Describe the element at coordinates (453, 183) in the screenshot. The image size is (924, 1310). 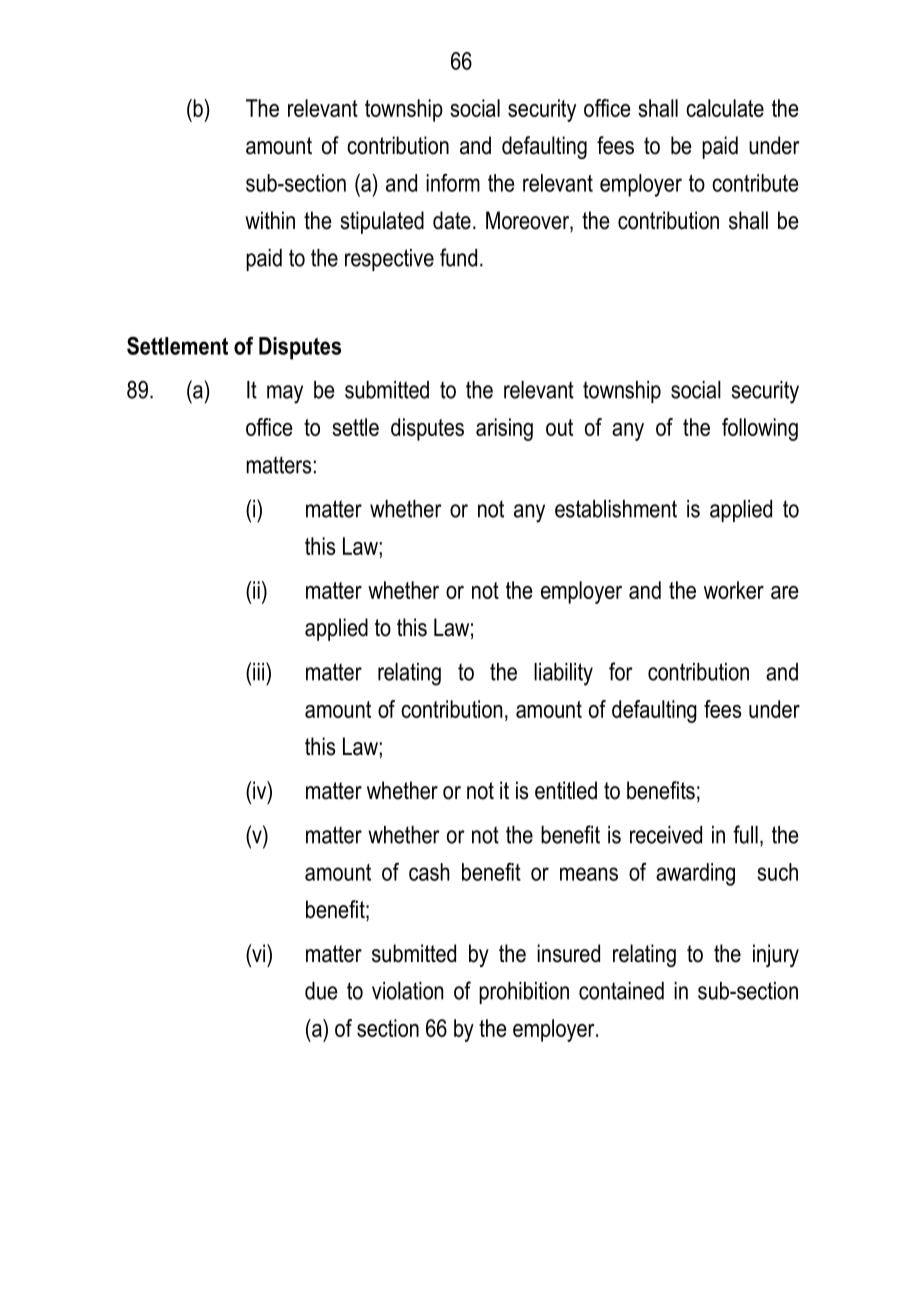
I see `inform` at that location.
